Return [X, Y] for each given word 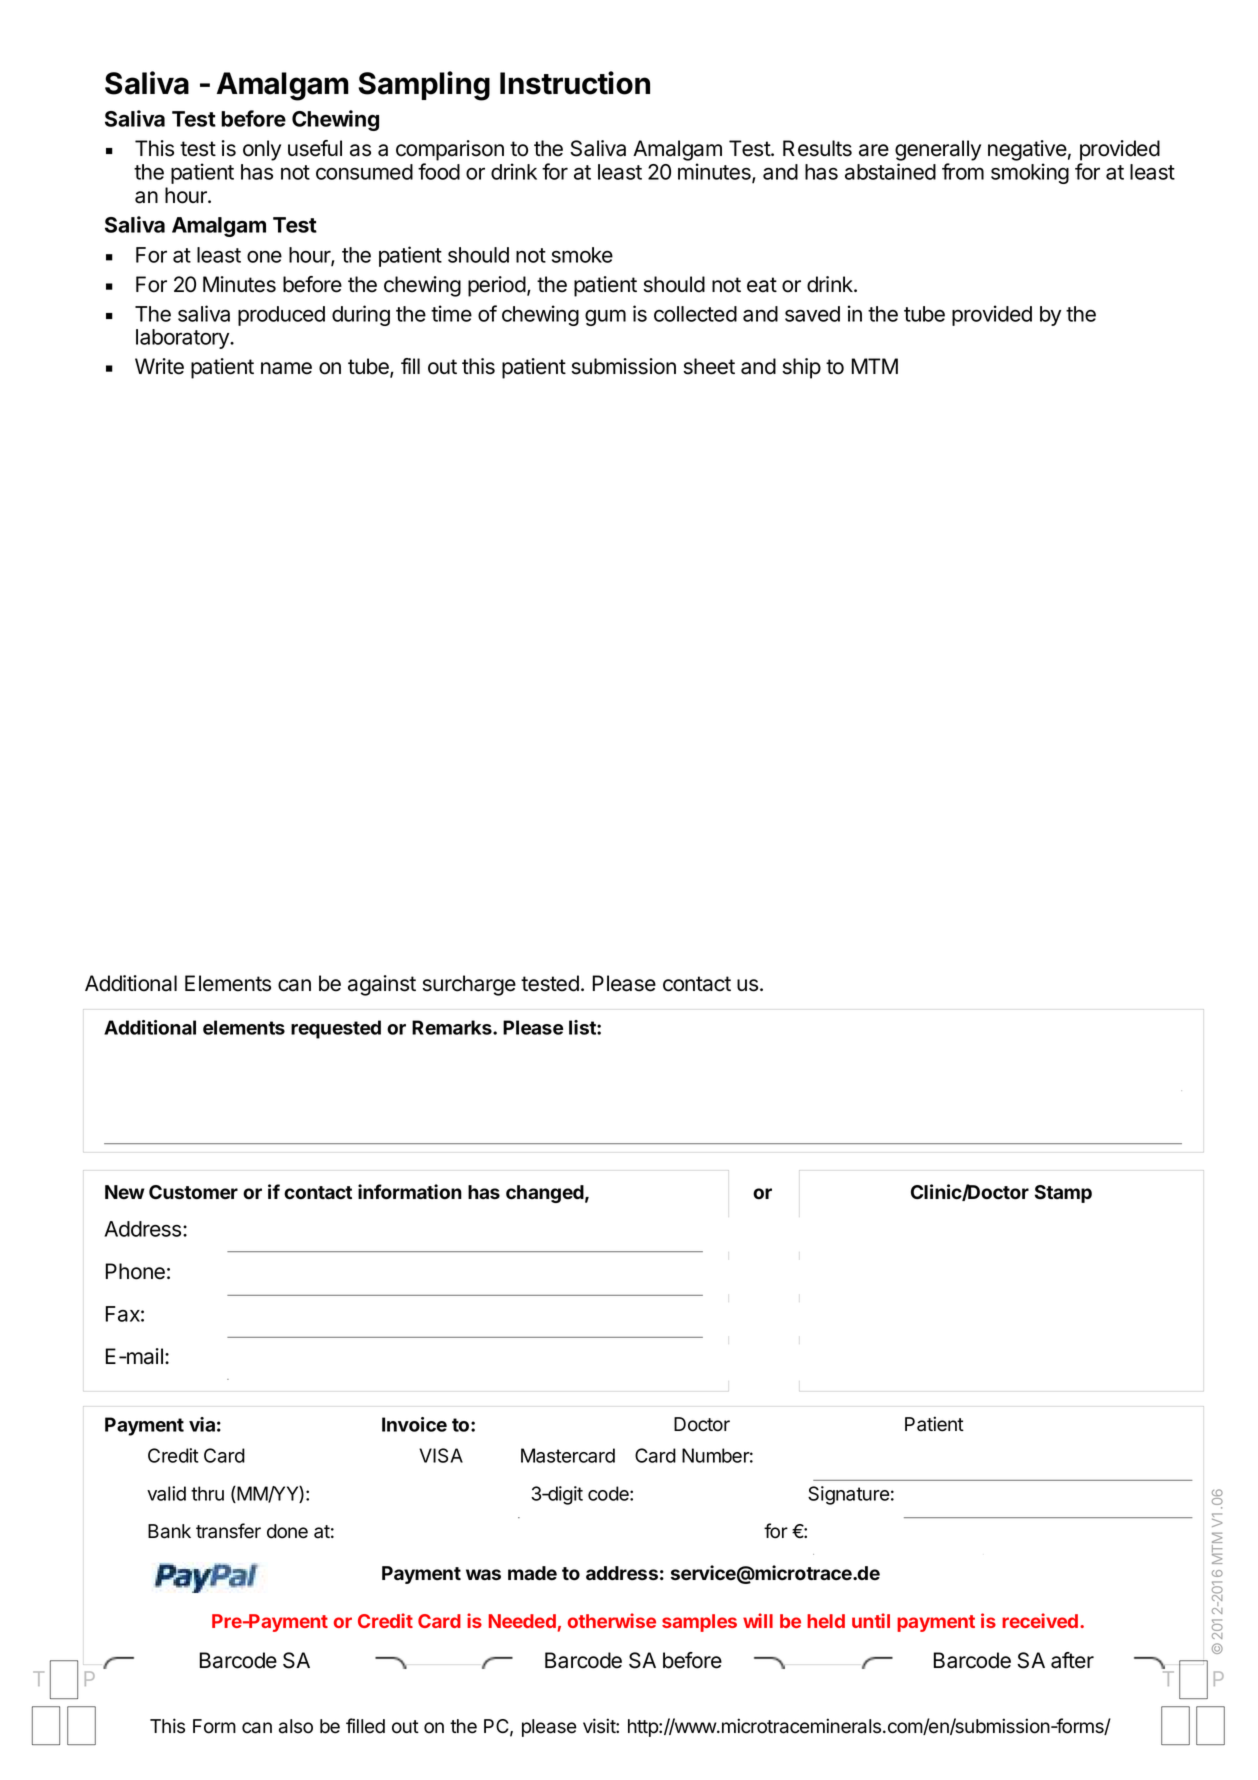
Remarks [453, 1027]
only [262, 150]
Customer [193, 1192]
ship [801, 368]
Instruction [575, 83]
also [296, 1726]
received [1040, 1620]
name [286, 368]
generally [938, 152]
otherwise [612, 1620]
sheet [709, 366]
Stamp [1063, 1194]
